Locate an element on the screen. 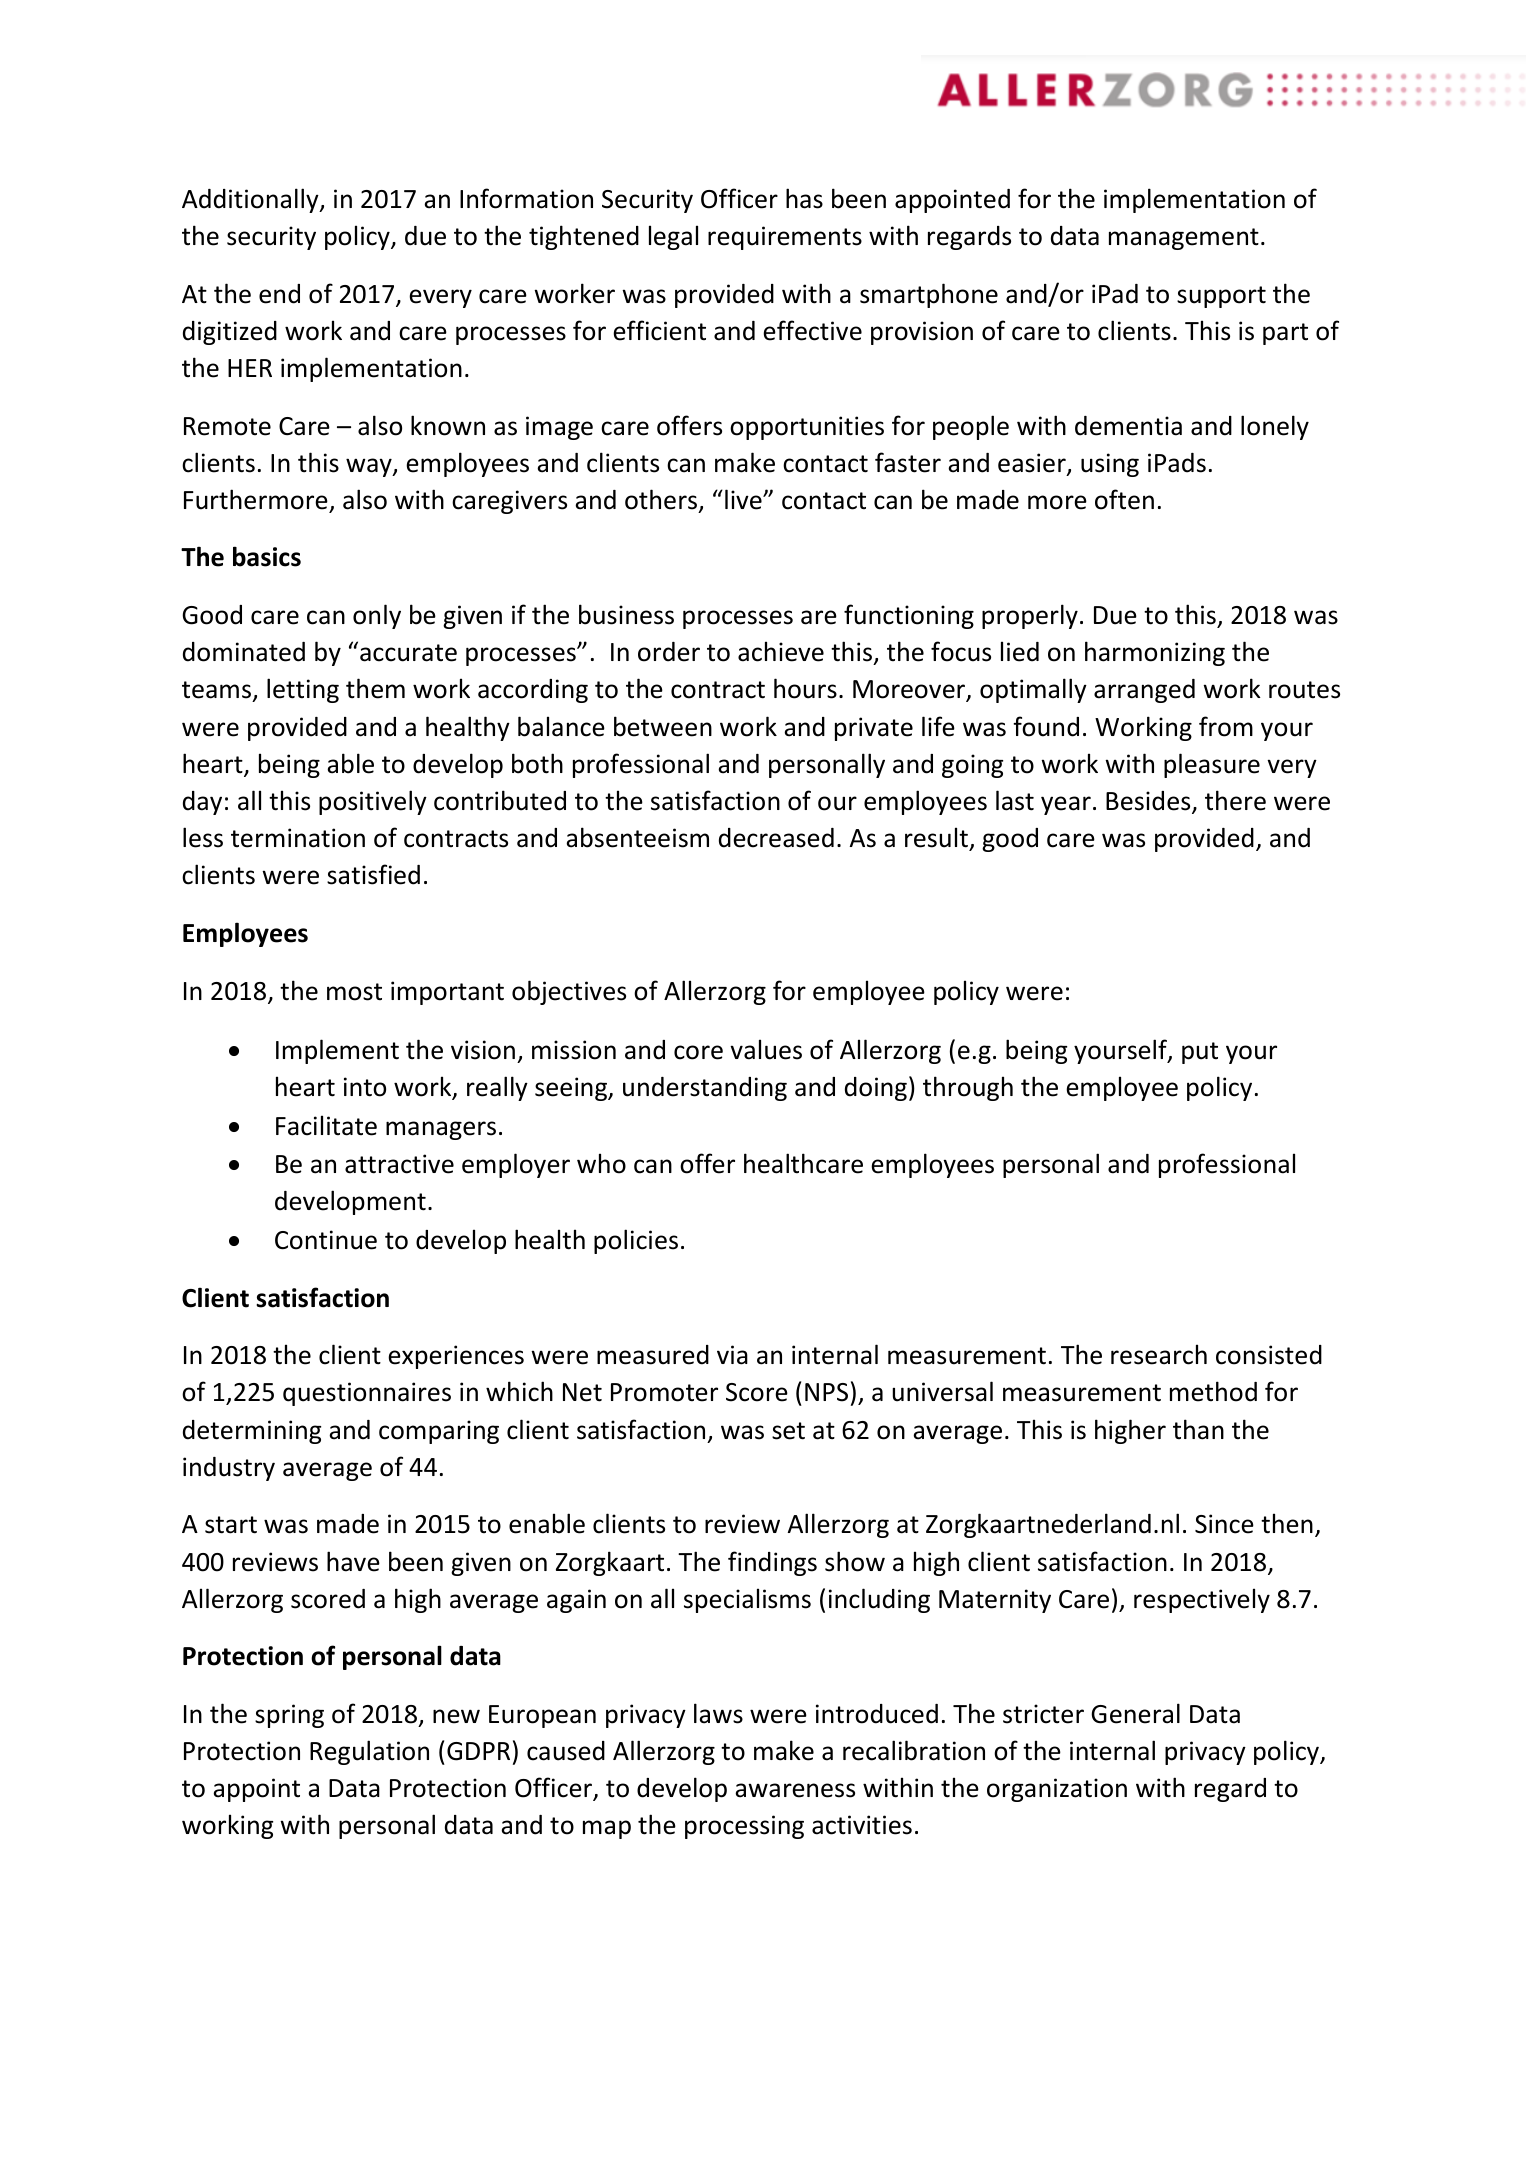 This screenshot has height=2158, width=1526. put is located at coordinates (1200, 1053).
